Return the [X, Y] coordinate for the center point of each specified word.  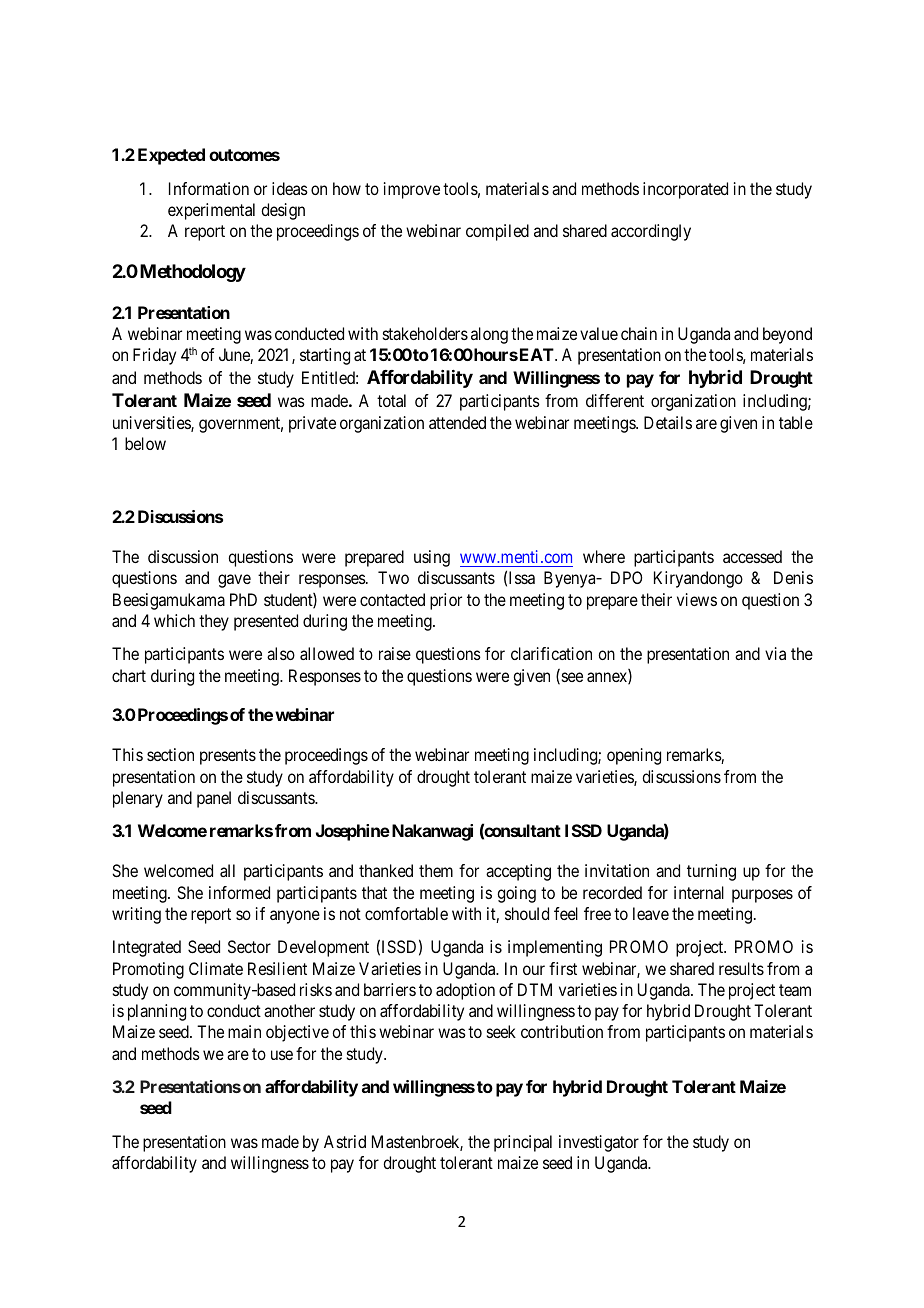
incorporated [685, 190]
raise [395, 653]
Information [209, 188]
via [775, 653]
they [214, 622]
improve [412, 190]
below [145, 443]
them [436, 870]
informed [239, 892]
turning [711, 872]
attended [457, 422]
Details [668, 422]
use [282, 1055]
